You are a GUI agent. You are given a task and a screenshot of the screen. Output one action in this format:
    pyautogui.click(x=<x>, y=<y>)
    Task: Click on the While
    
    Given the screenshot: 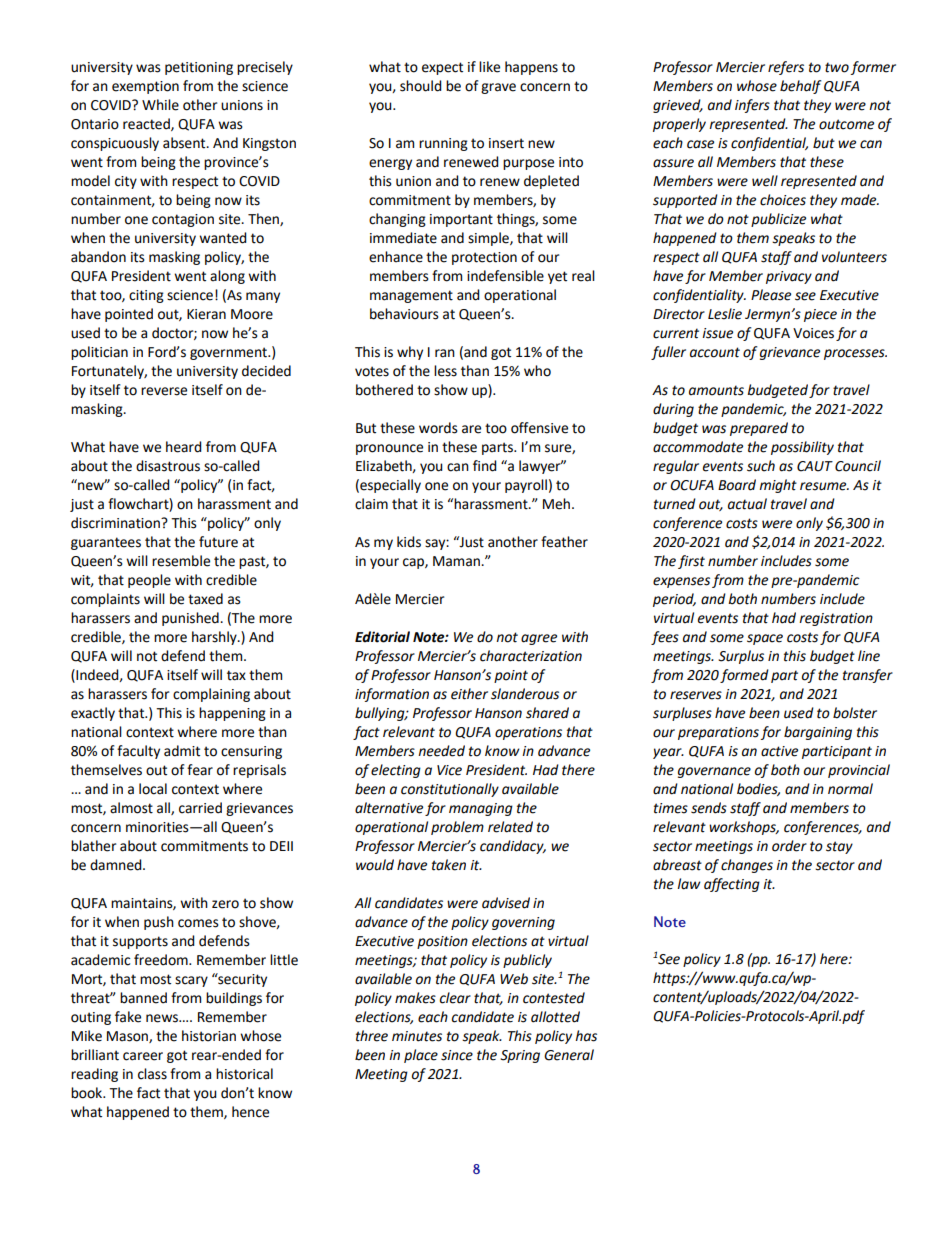 What is the action you would take?
    pyautogui.click(x=160, y=105)
